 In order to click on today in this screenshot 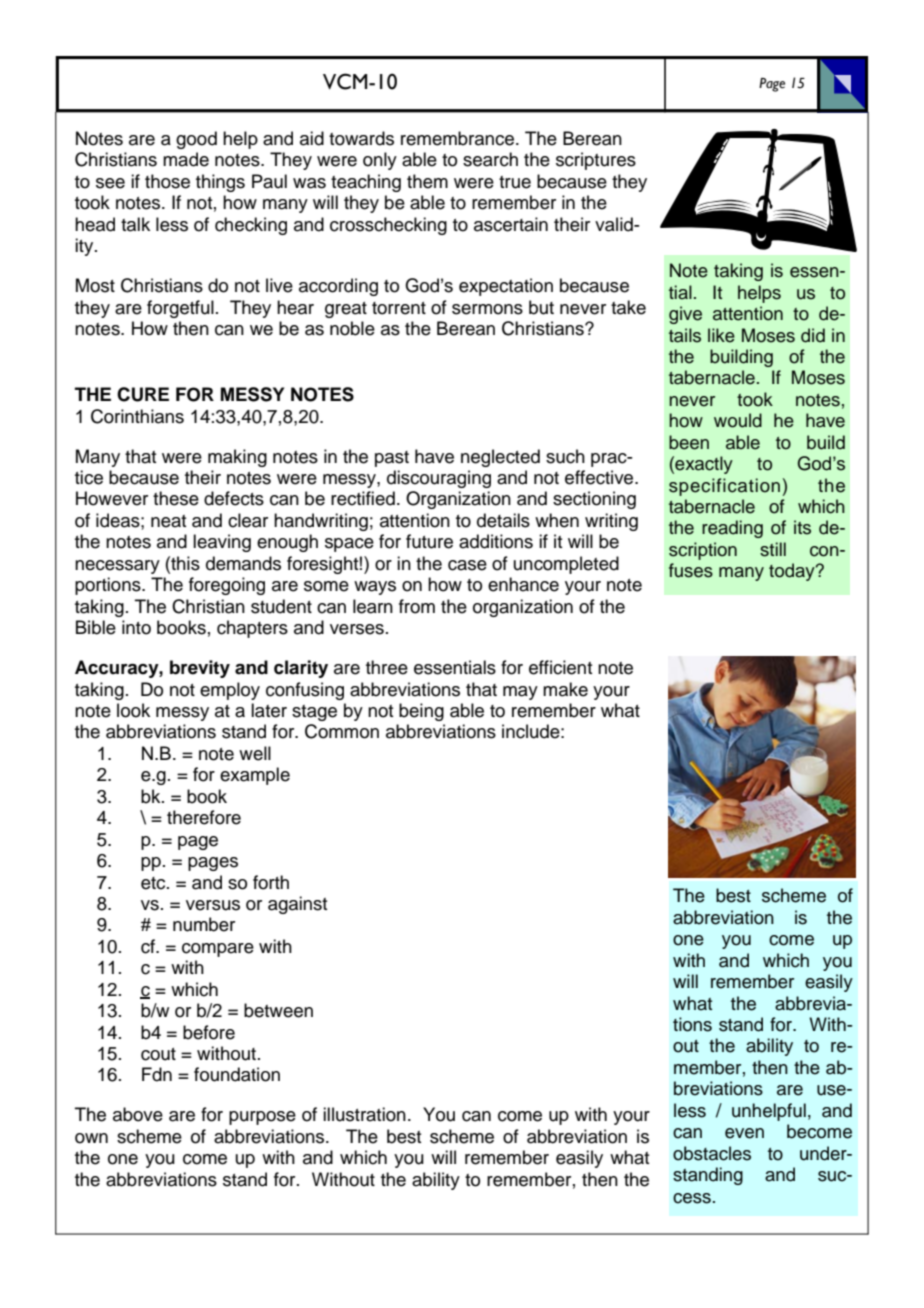, I will do `click(793, 572)`.
